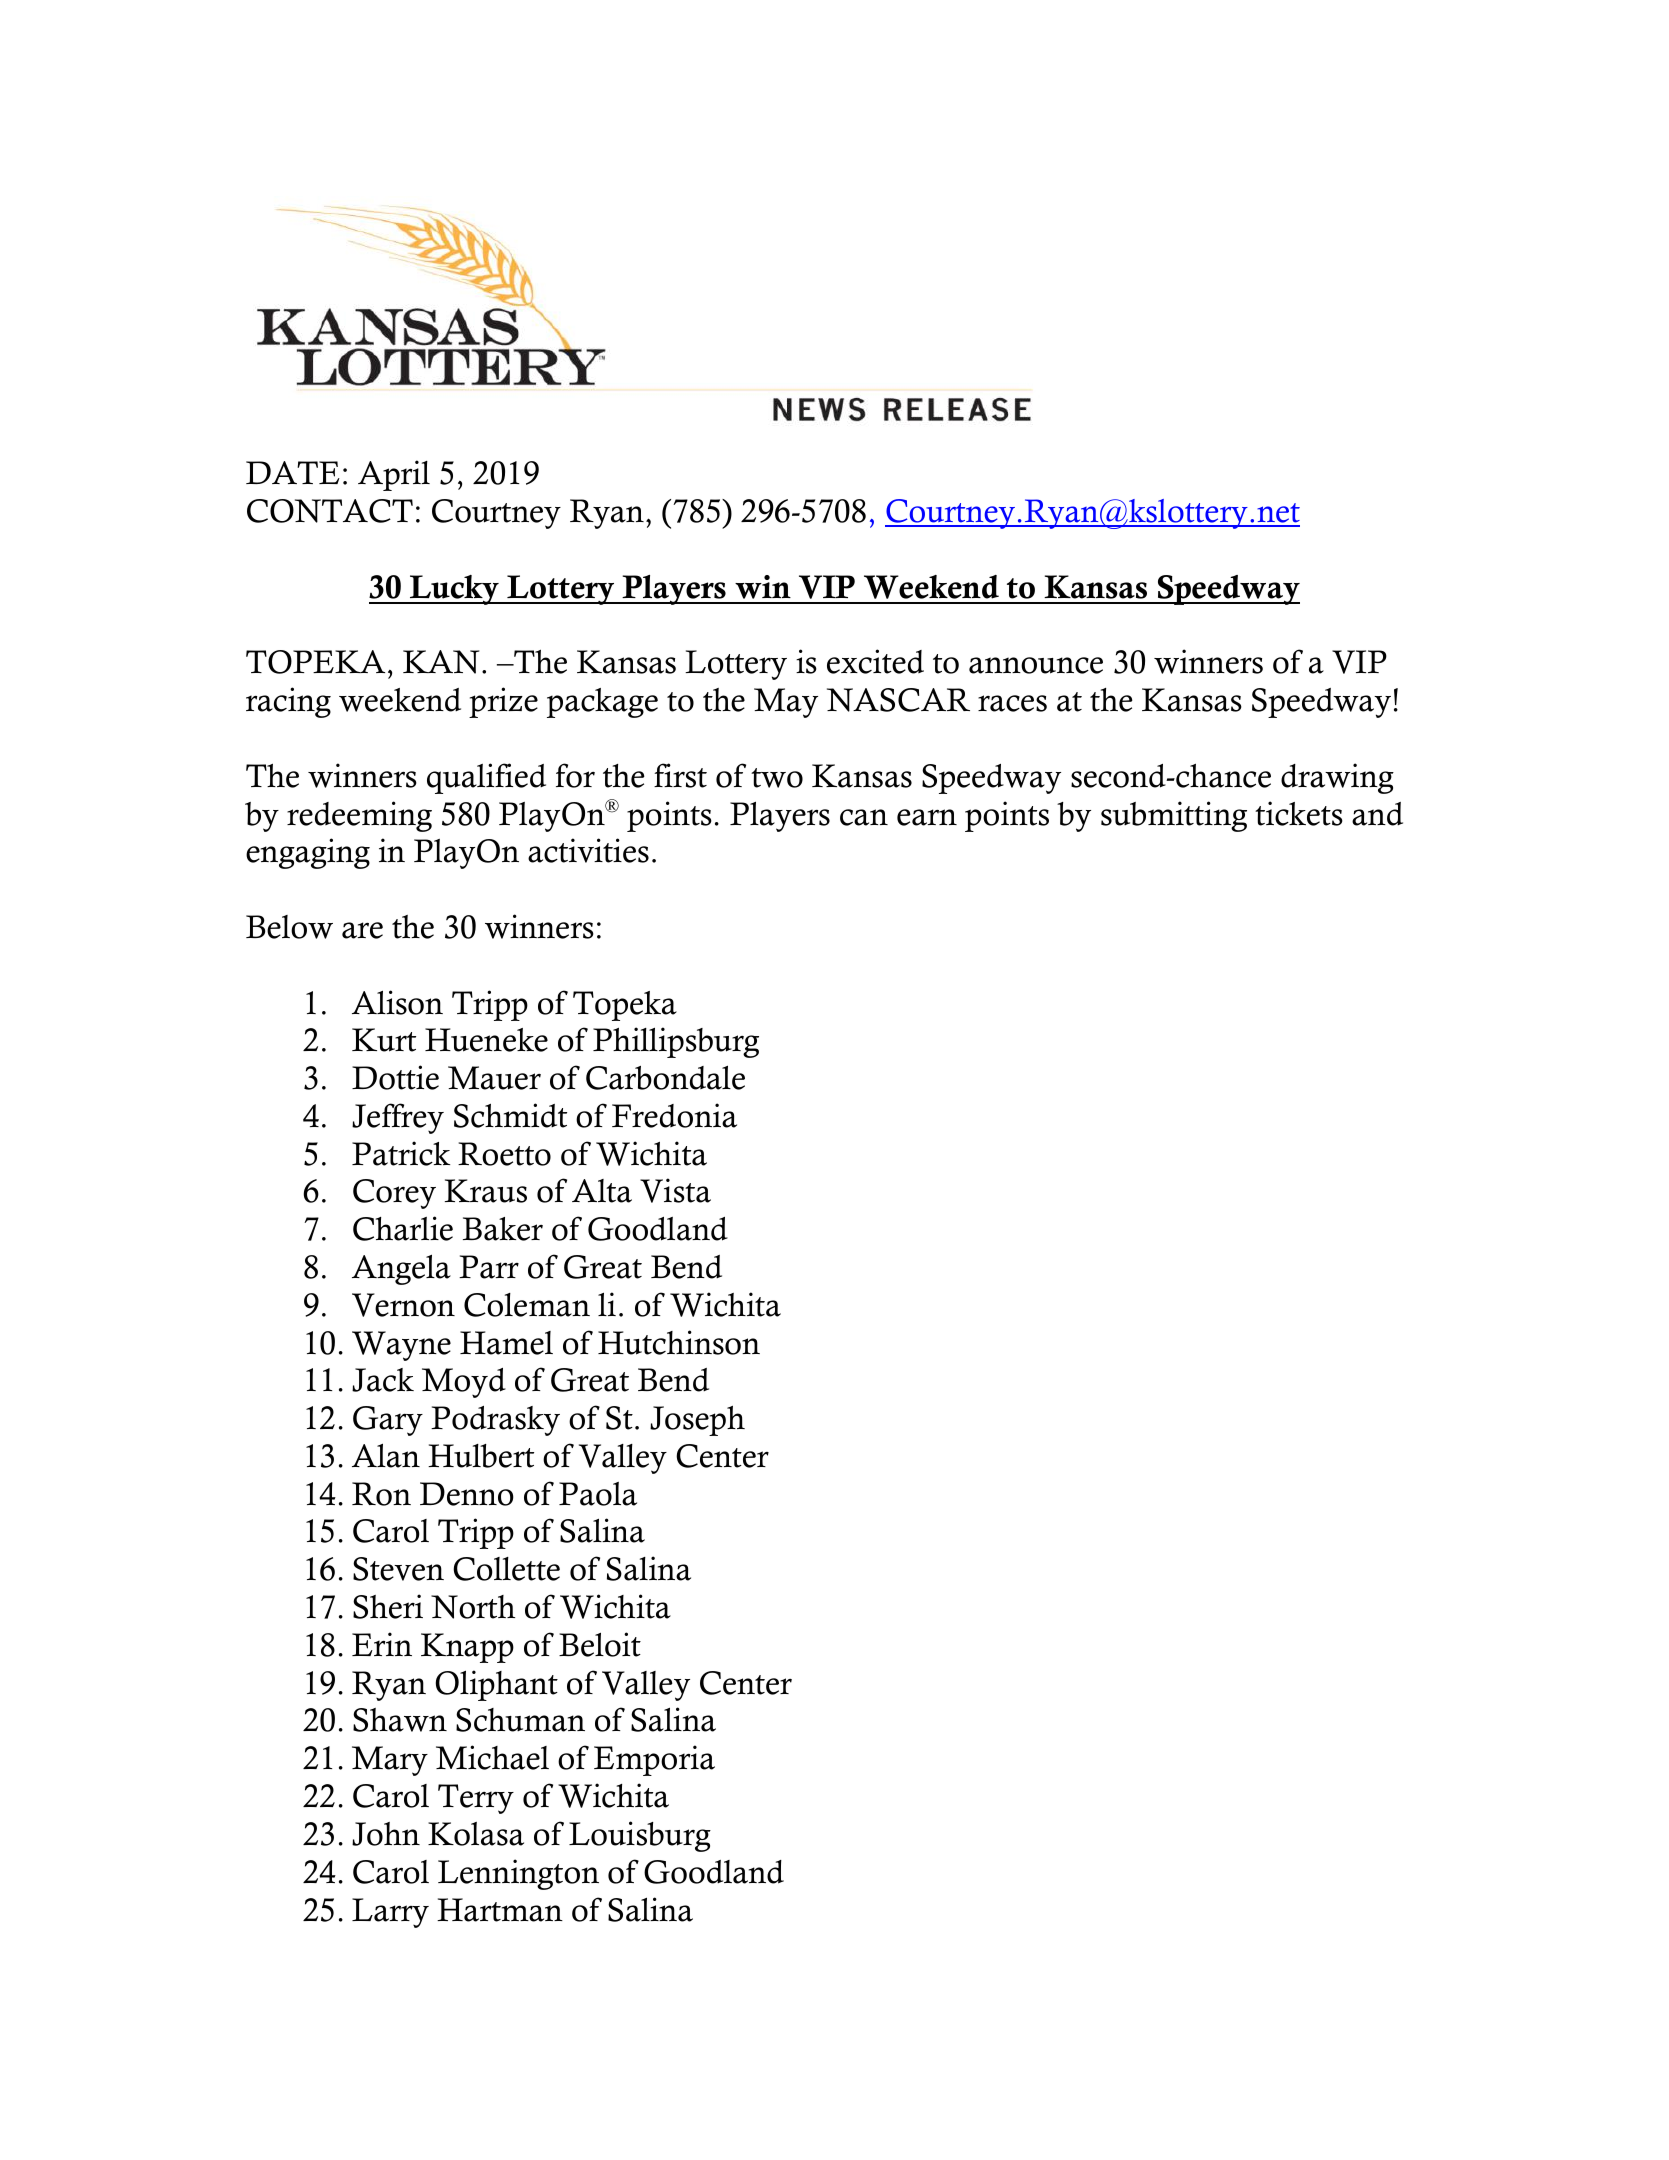 The width and height of the screenshot is (1669, 2160). Describe the element at coordinates (697, 1421) in the screenshot. I see `Joseph` at that location.
